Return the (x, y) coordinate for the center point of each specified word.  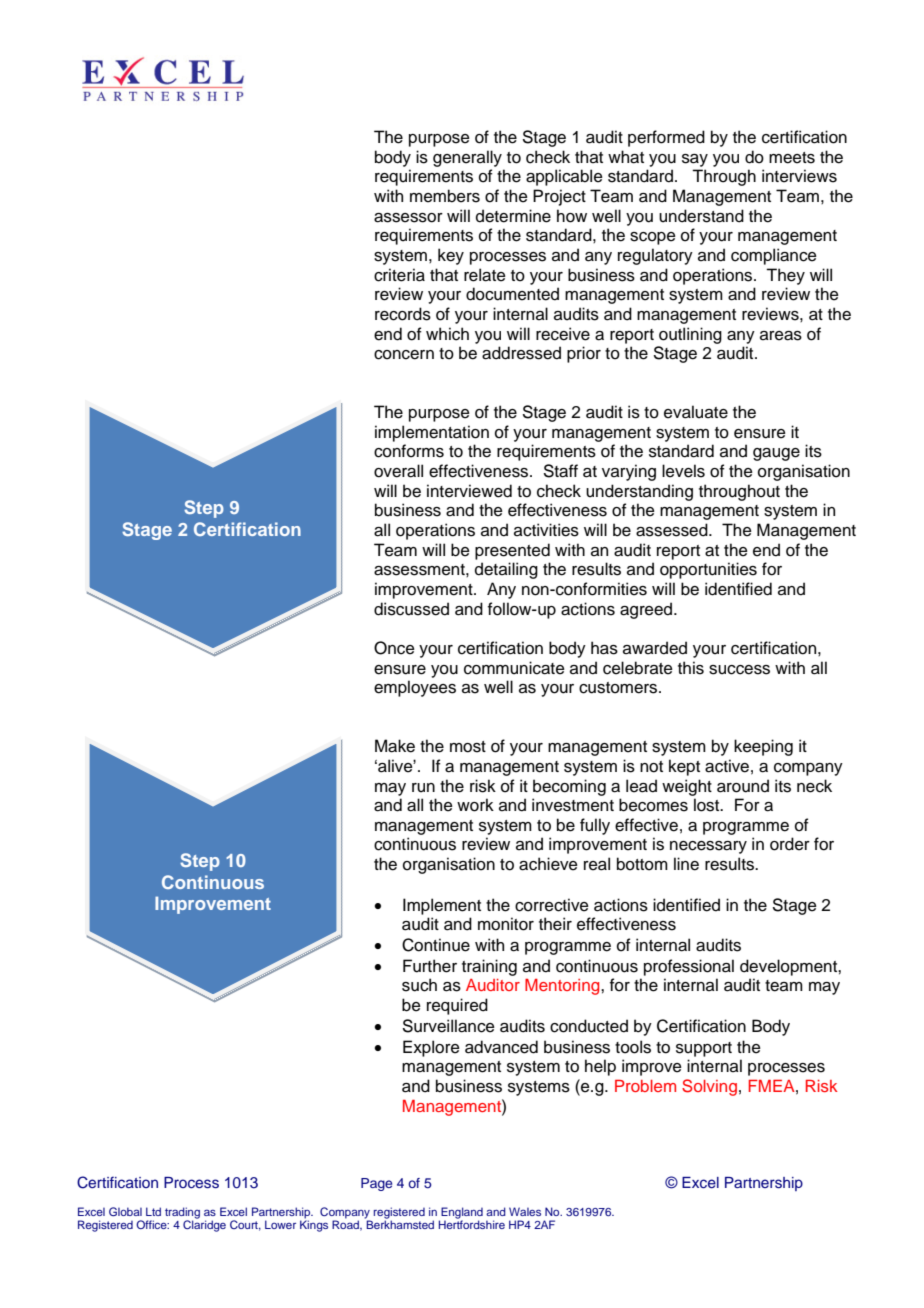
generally (467, 158)
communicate (514, 668)
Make (395, 746)
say (695, 160)
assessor (408, 218)
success (739, 670)
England (461, 1214)
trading (182, 1214)
